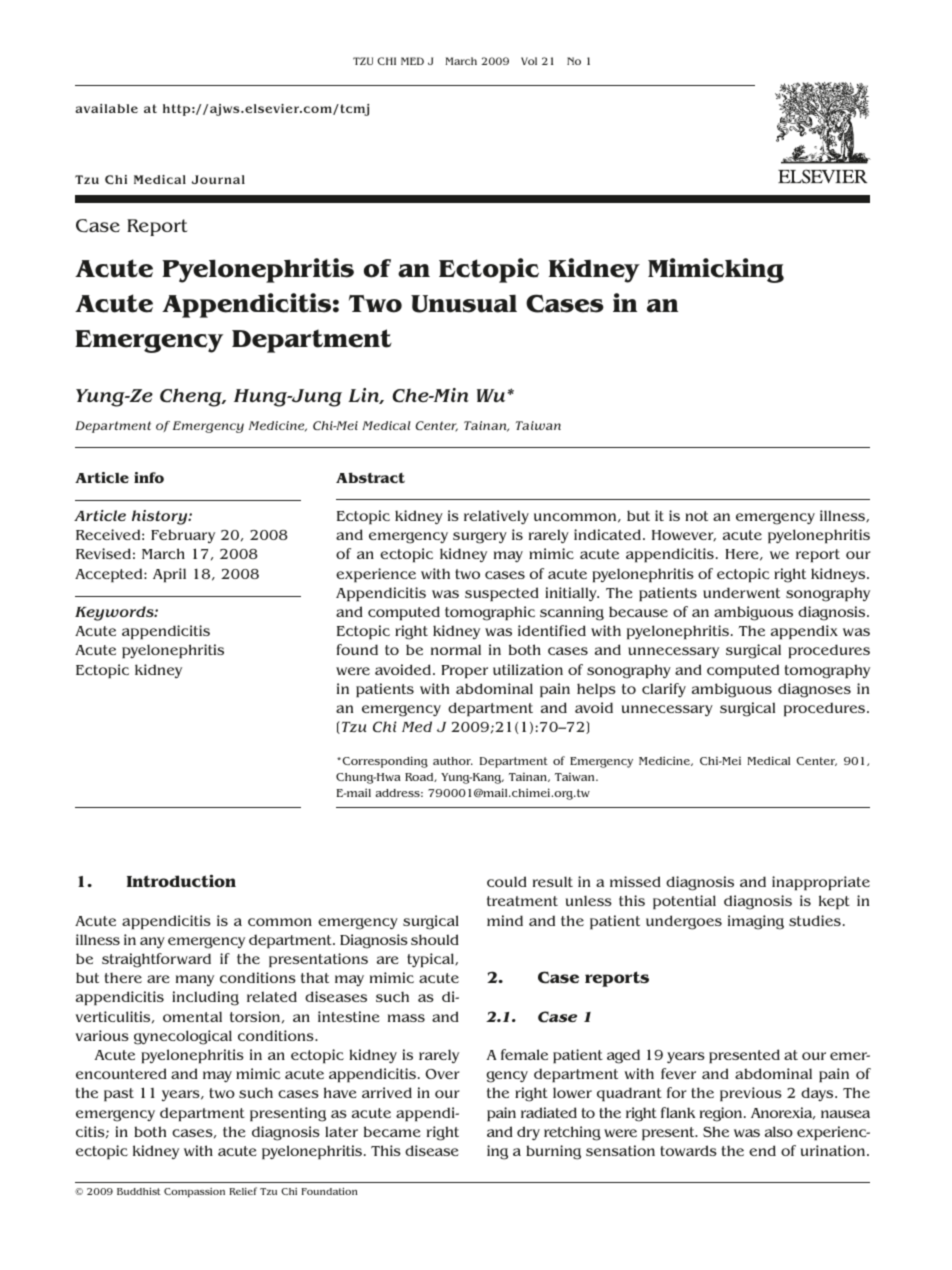 The height and width of the screenshot is (1270, 952). Describe the element at coordinates (106, 108) in the screenshot. I see `available` at that location.
